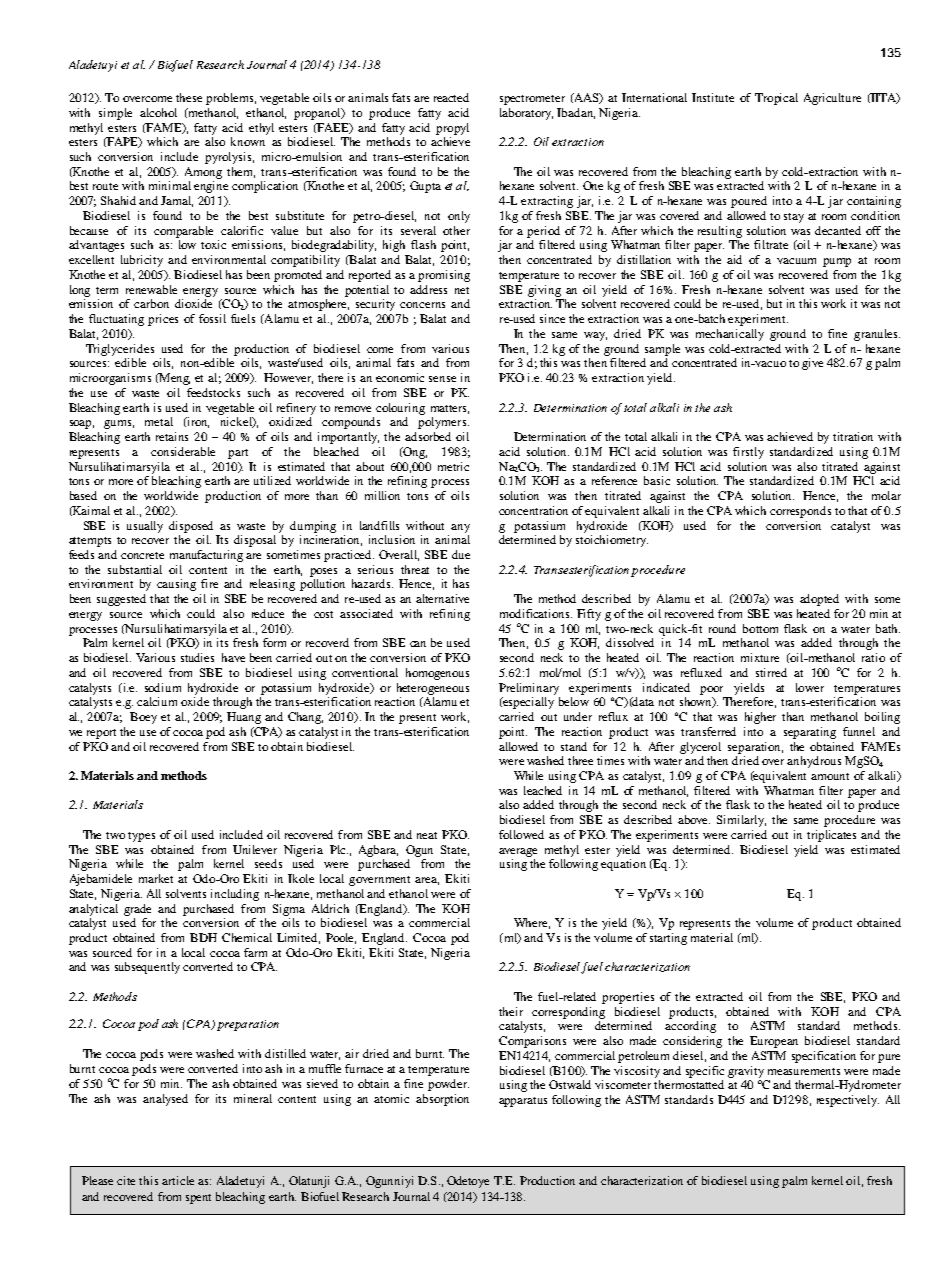  What do you see at coordinates (776, 99) in the screenshot?
I see `Tropical` at bounding box center [776, 99].
